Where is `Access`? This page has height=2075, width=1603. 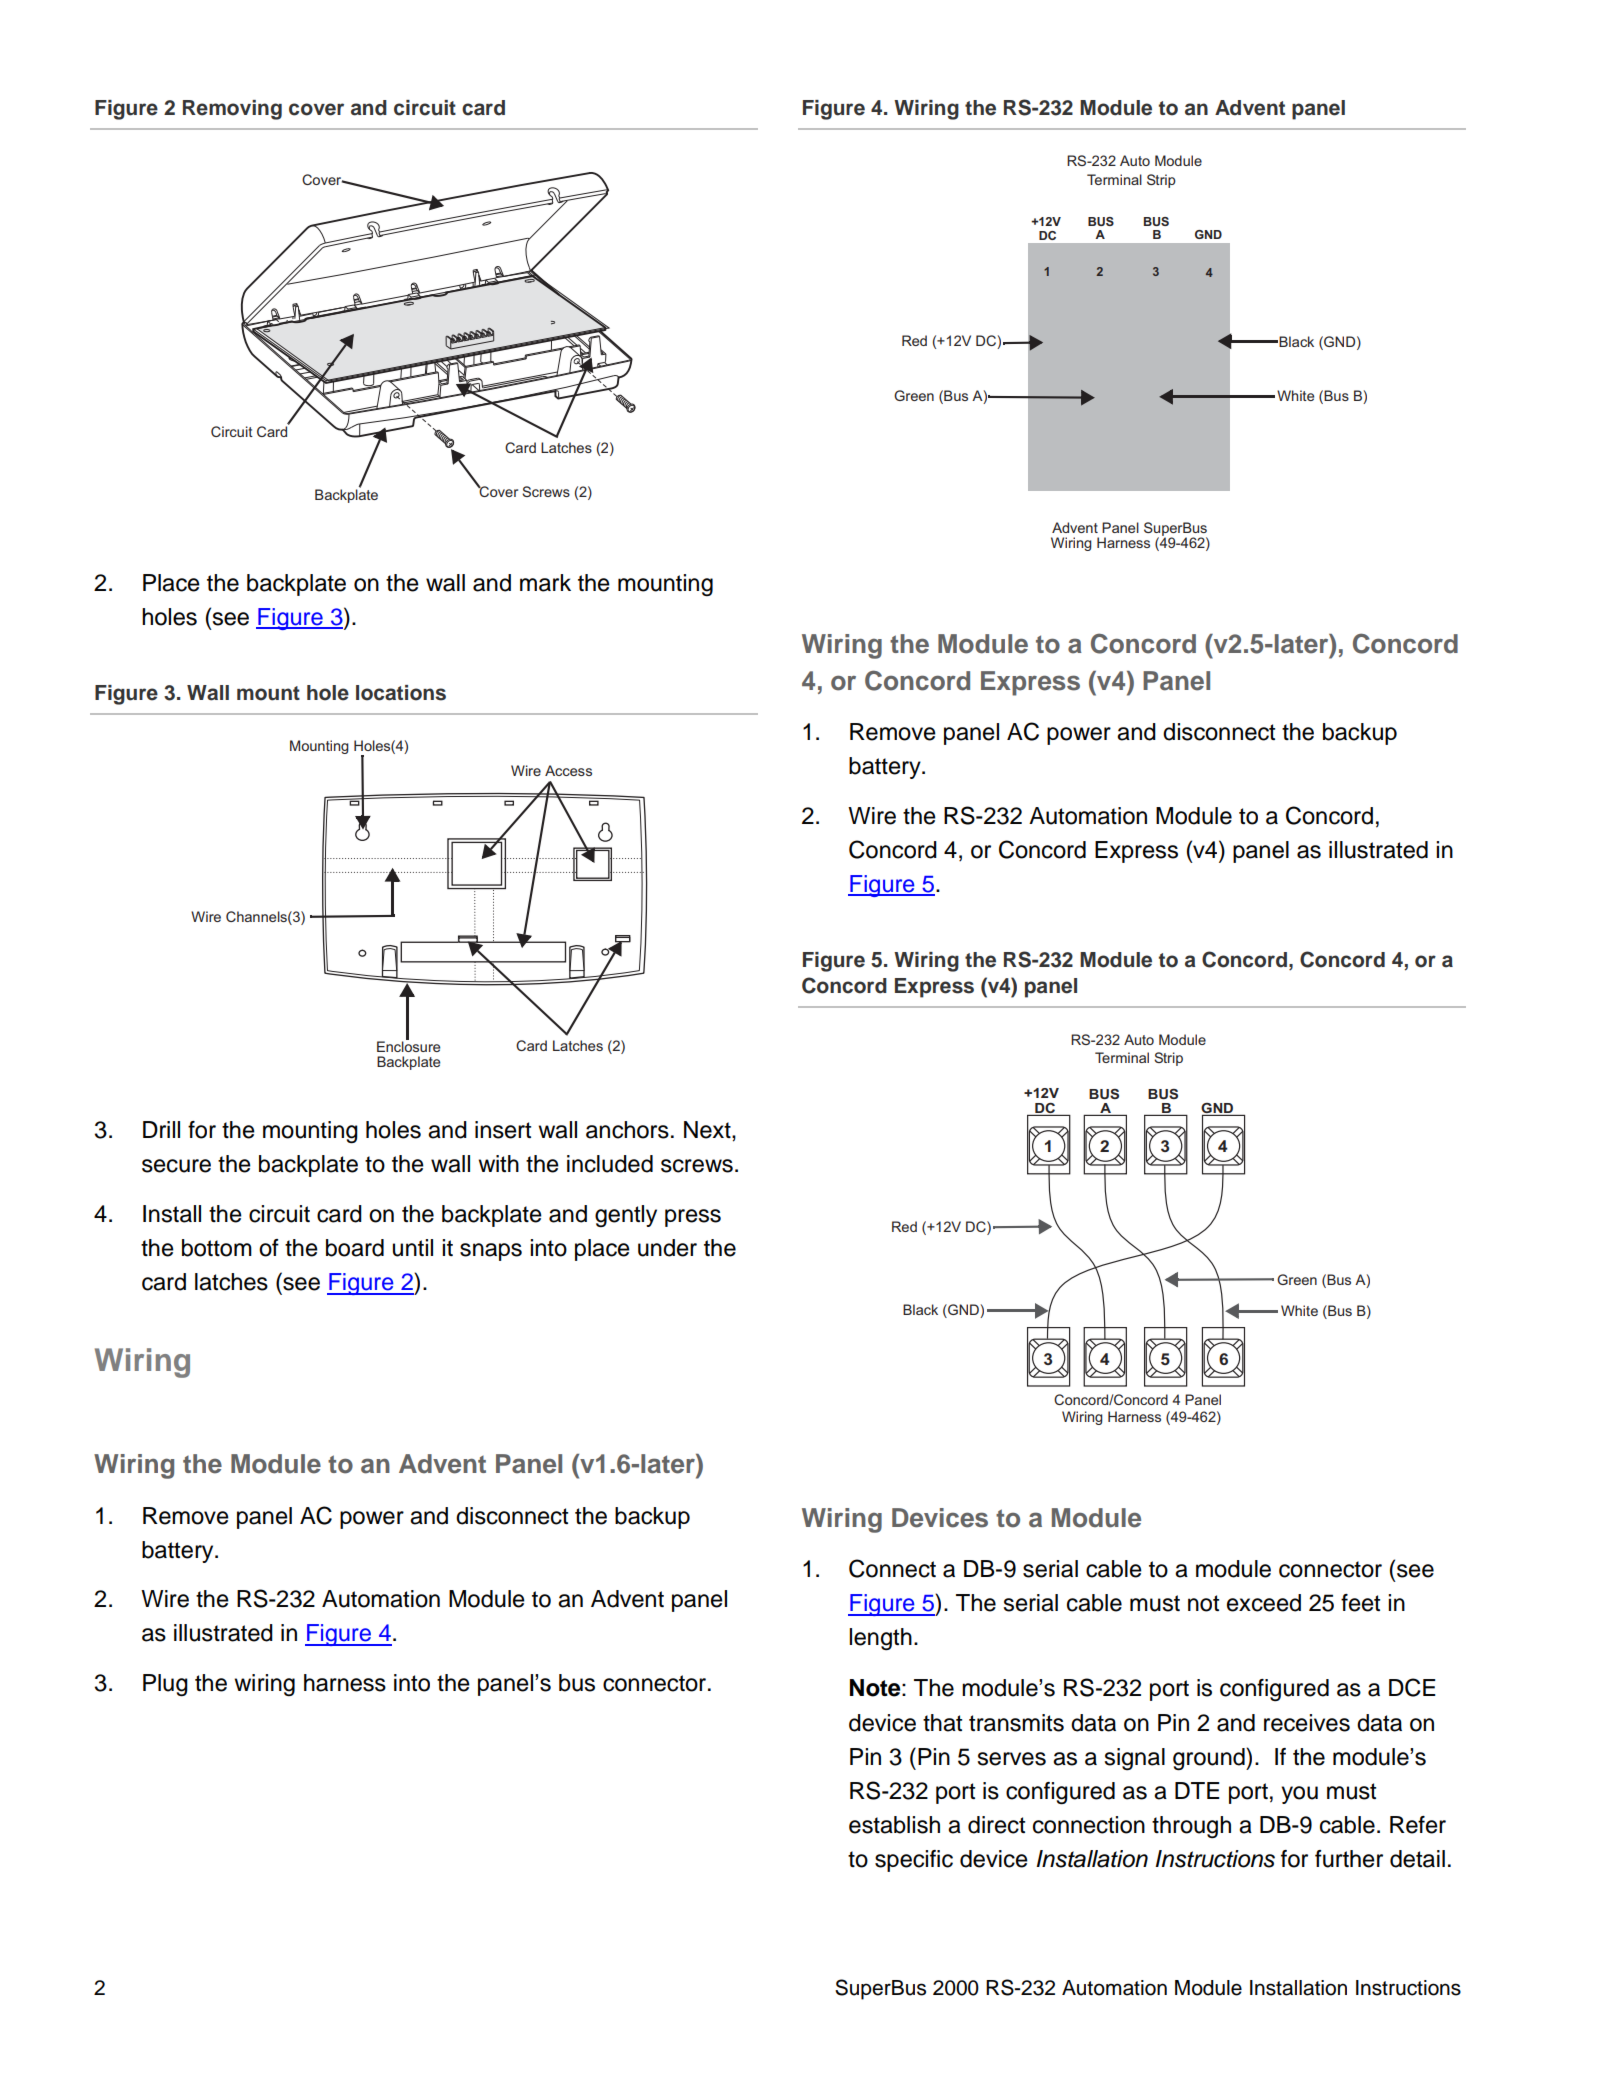
Access is located at coordinates (568, 770).
